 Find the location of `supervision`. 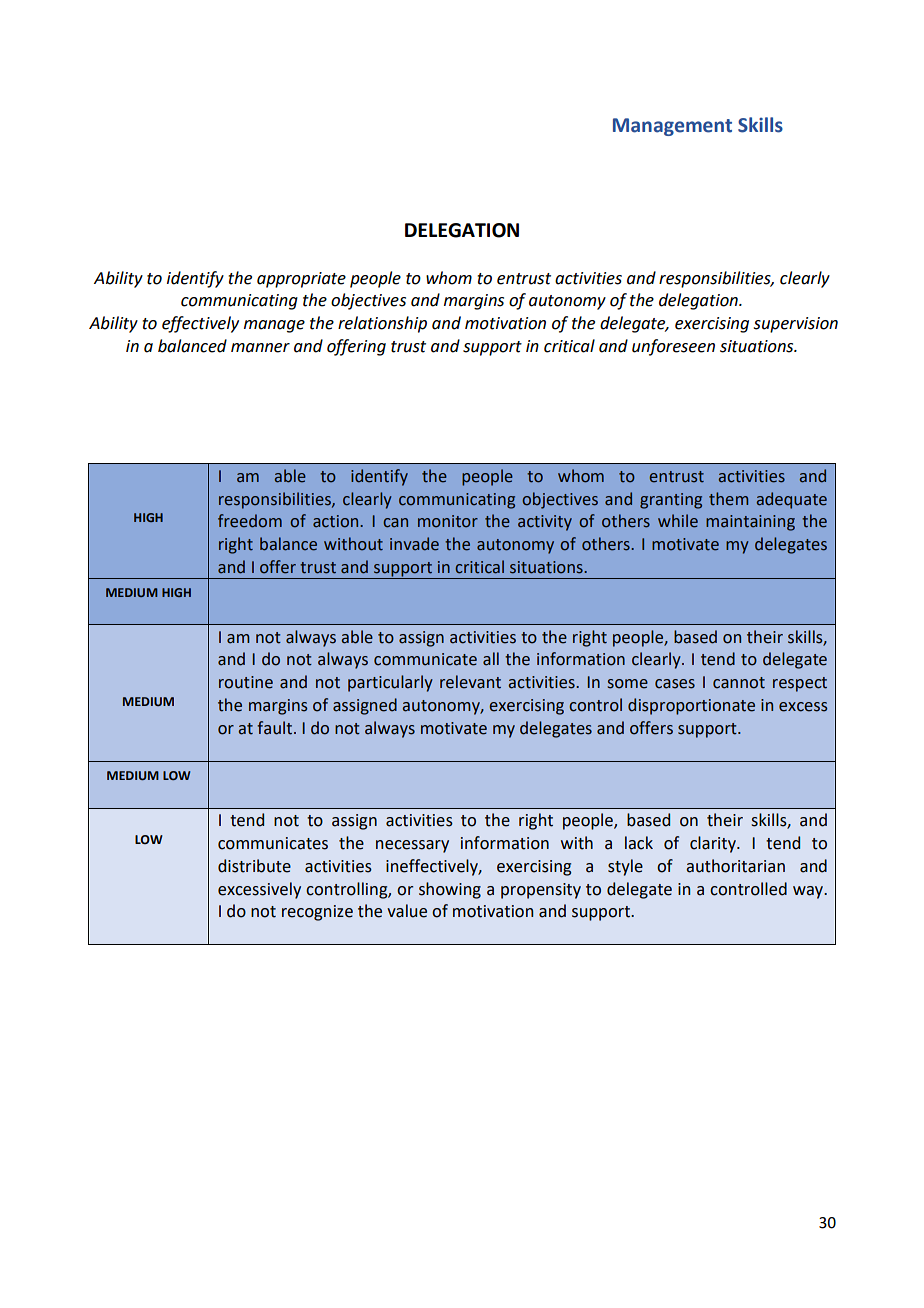

supervision is located at coordinates (796, 325).
